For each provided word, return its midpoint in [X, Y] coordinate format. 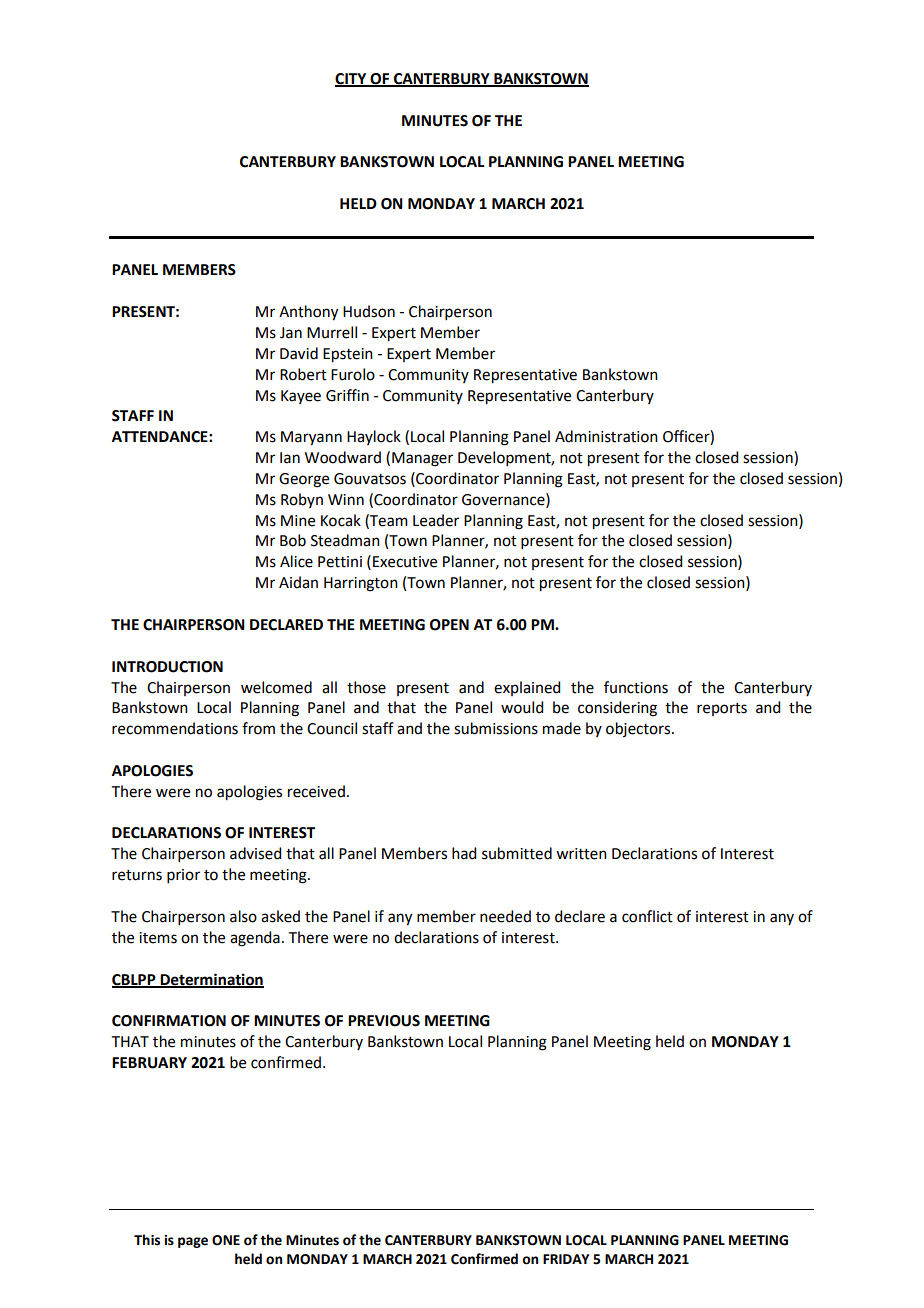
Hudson [369, 311]
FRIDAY [566, 1259]
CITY [352, 80]
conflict [647, 916]
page [193, 1242]
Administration [606, 436]
